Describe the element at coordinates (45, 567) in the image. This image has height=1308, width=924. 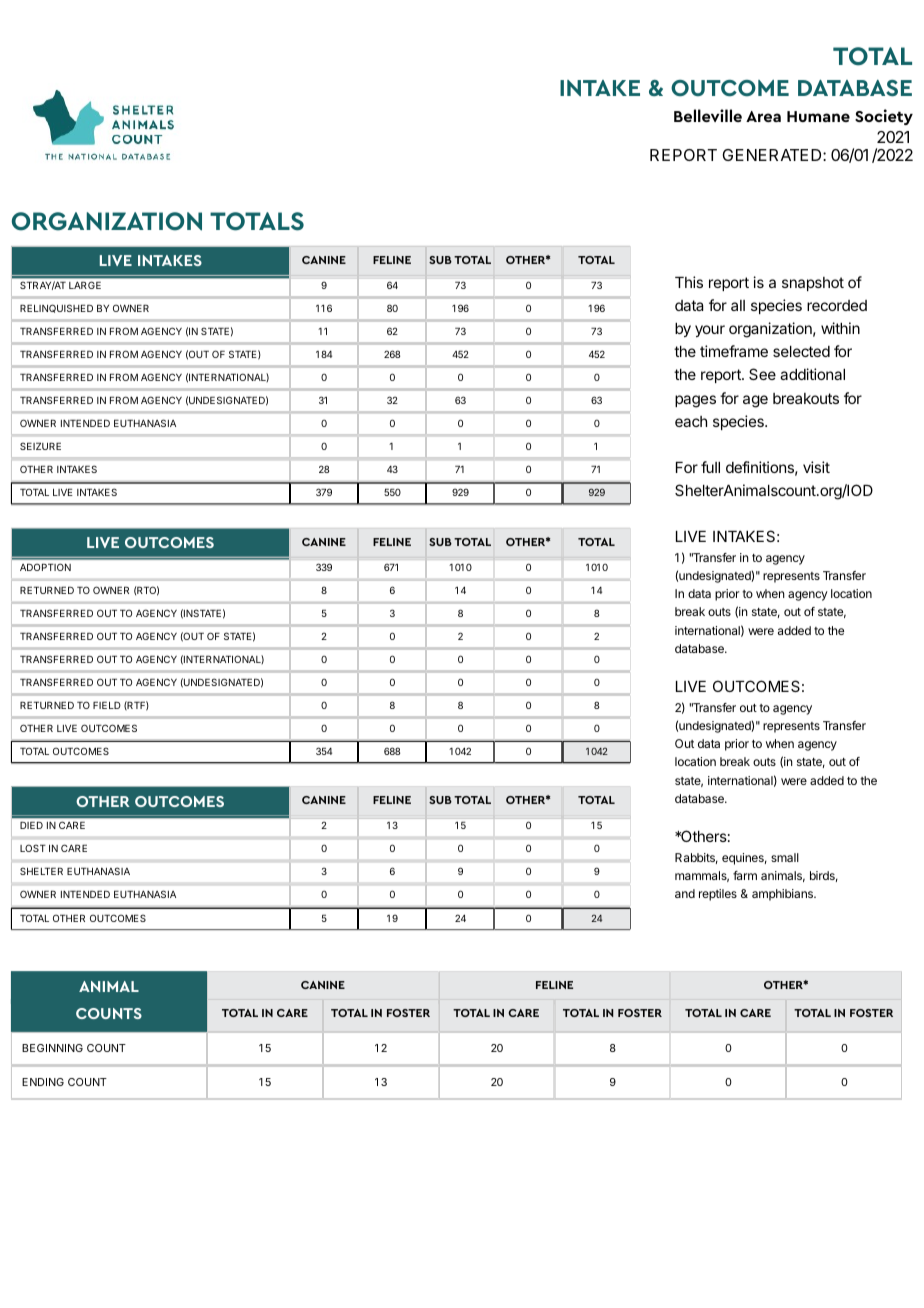
I see `ADOPTION` at that location.
